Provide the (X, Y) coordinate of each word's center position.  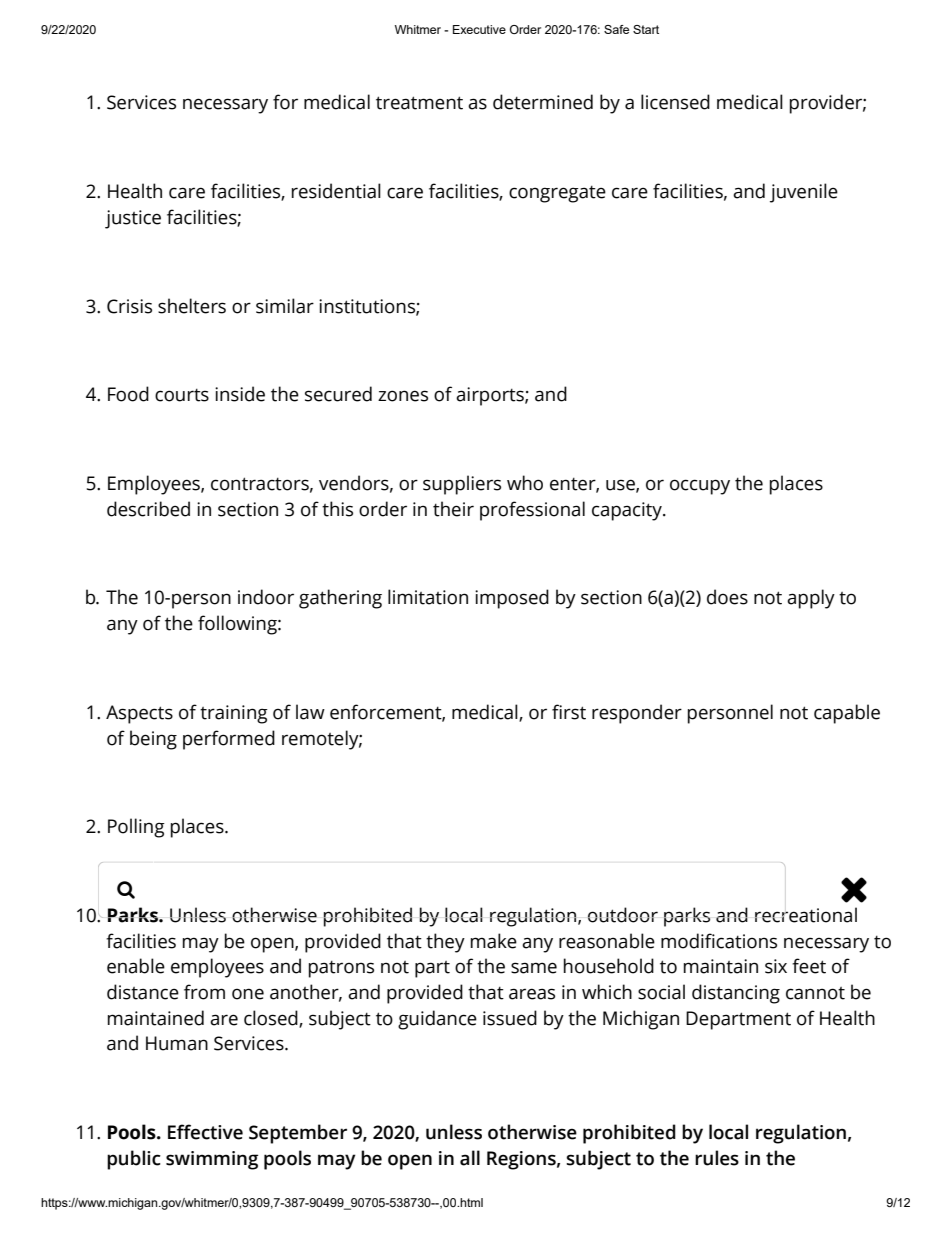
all (470, 1158)
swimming (212, 1160)
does (727, 597)
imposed (512, 599)
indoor (266, 597)
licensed (675, 102)
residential (336, 191)
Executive (479, 29)
